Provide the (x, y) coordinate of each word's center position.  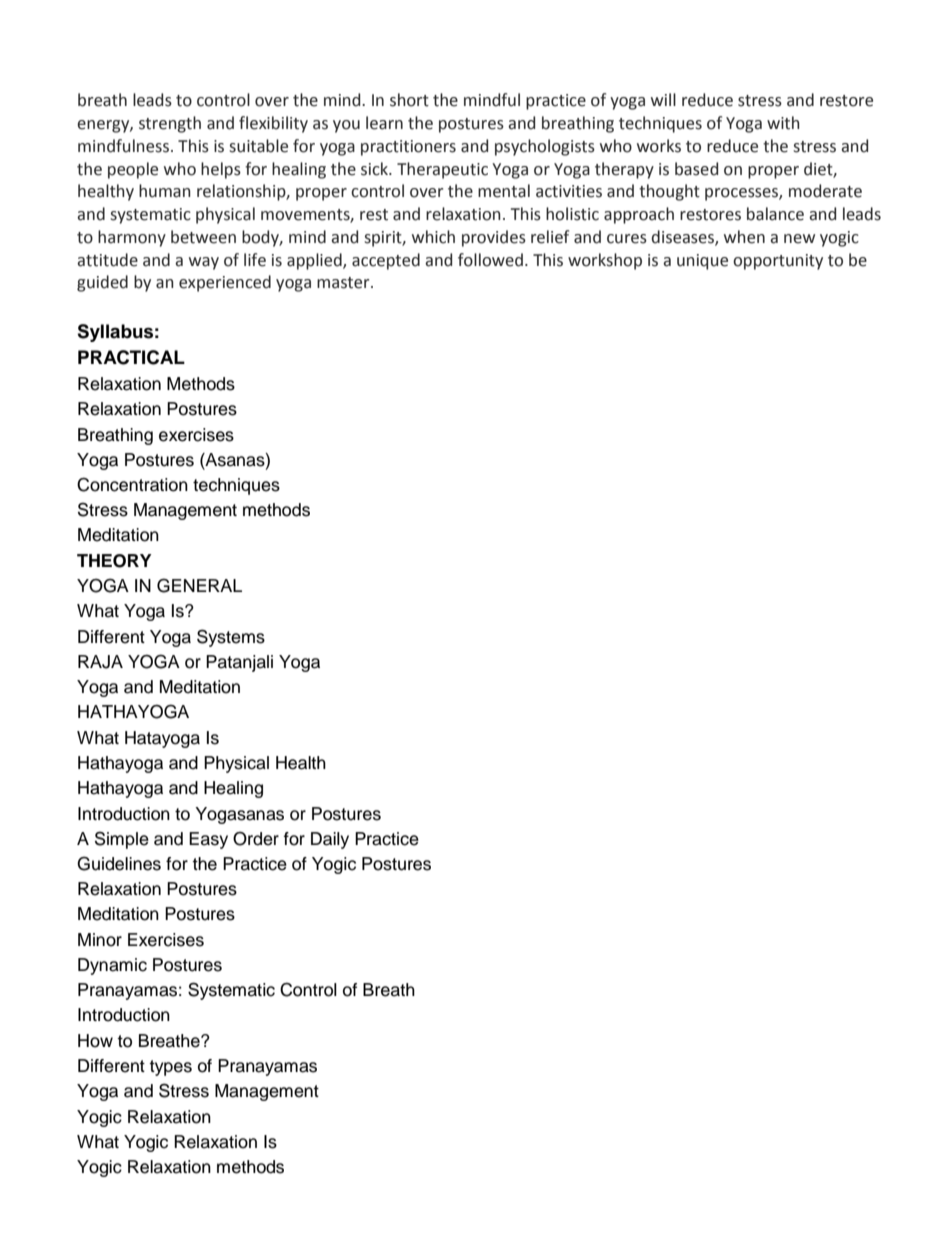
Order (256, 839)
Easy (208, 840)
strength (170, 124)
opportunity (778, 262)
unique (702, 262)
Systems (231, 638)
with (783, 123)
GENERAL (199, 585)
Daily (330, 840)
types (170, 1068)
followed (490, 260)
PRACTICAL (131, 357)
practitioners (408, 148)
